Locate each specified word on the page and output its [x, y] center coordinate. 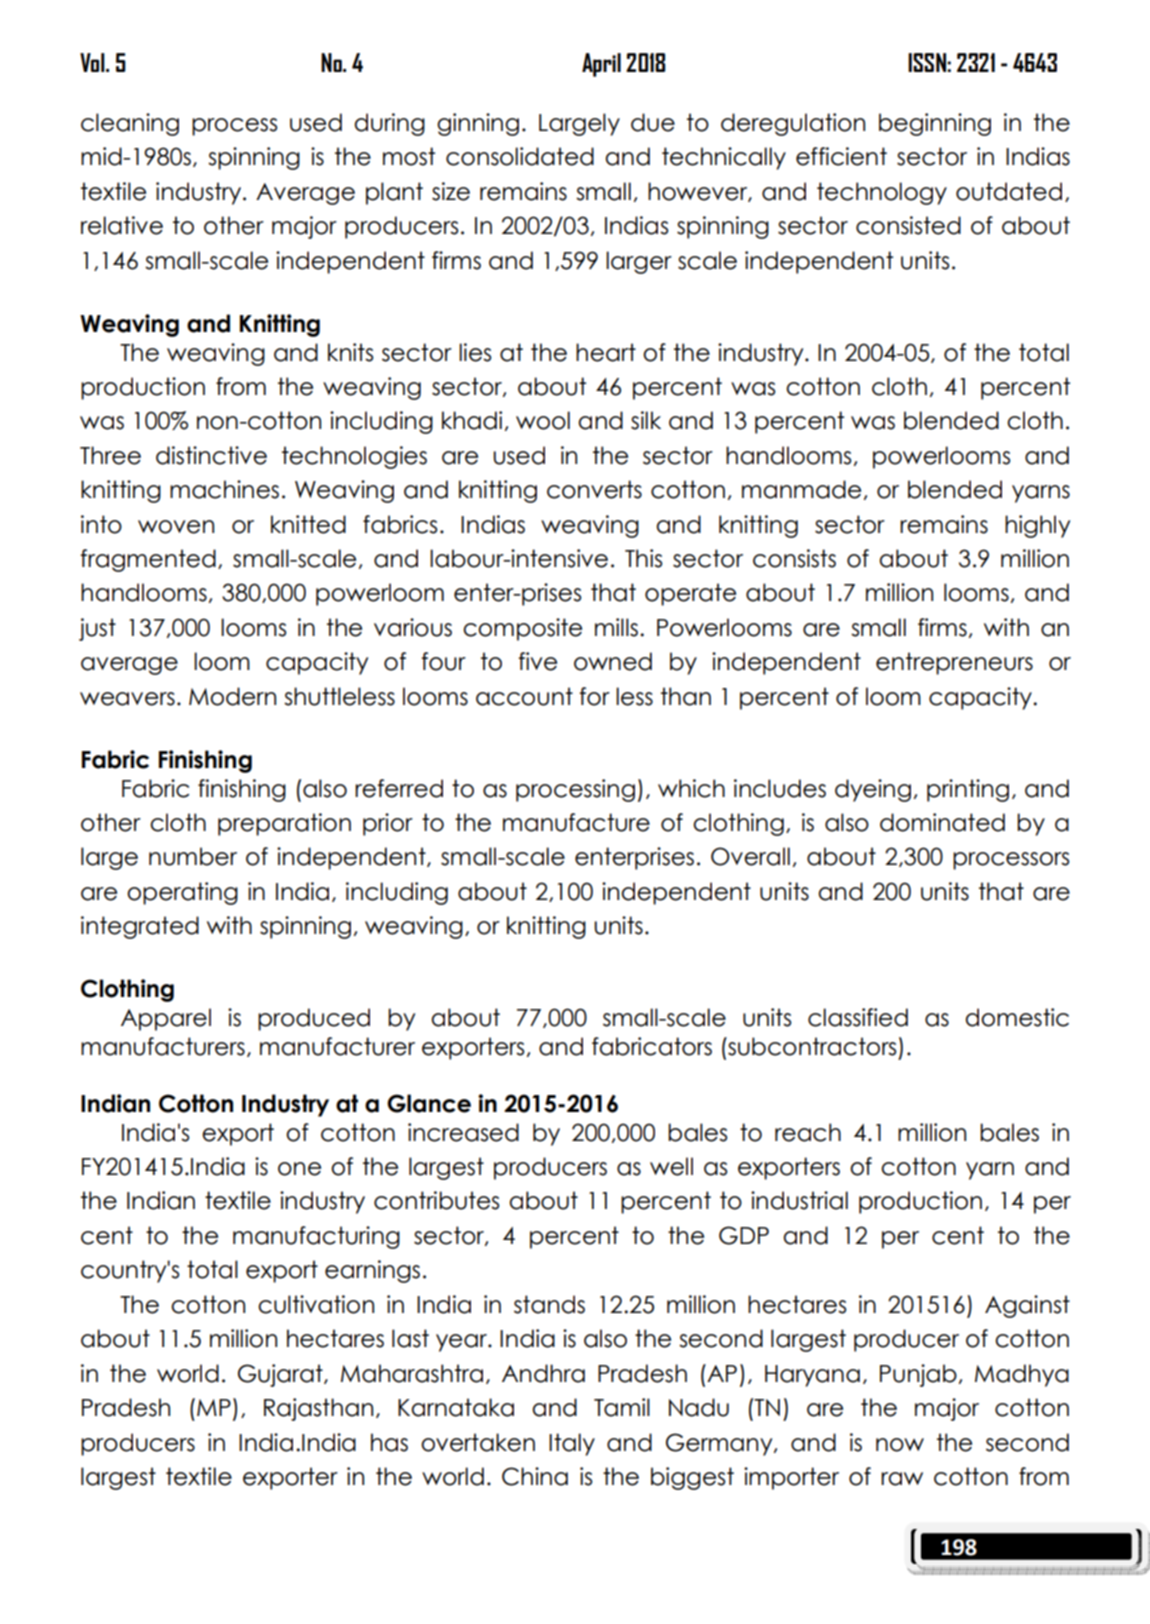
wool [543, 420]
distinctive [211, 455]
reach [808, 1132]
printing [968, 790]
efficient [841, 156]
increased [463, 1132]
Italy [572, 1444]
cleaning [130, 124]
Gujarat [281, 1375]
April [601, 65]
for [594, 696]
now [900, 1445]
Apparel [166, 1019]
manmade [801, 489]
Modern [232, 696]
